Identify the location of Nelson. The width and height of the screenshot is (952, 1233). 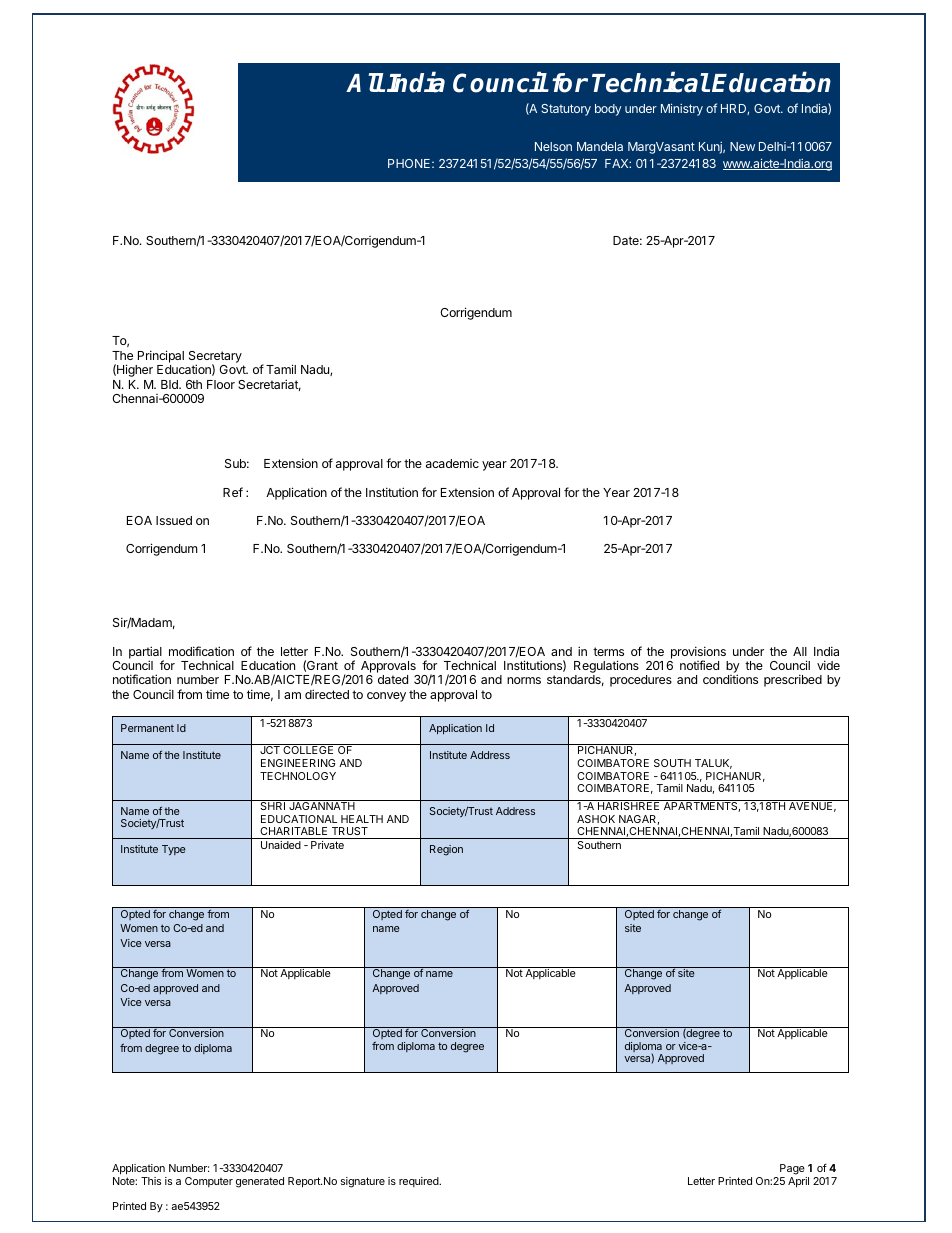
(553, 146).
